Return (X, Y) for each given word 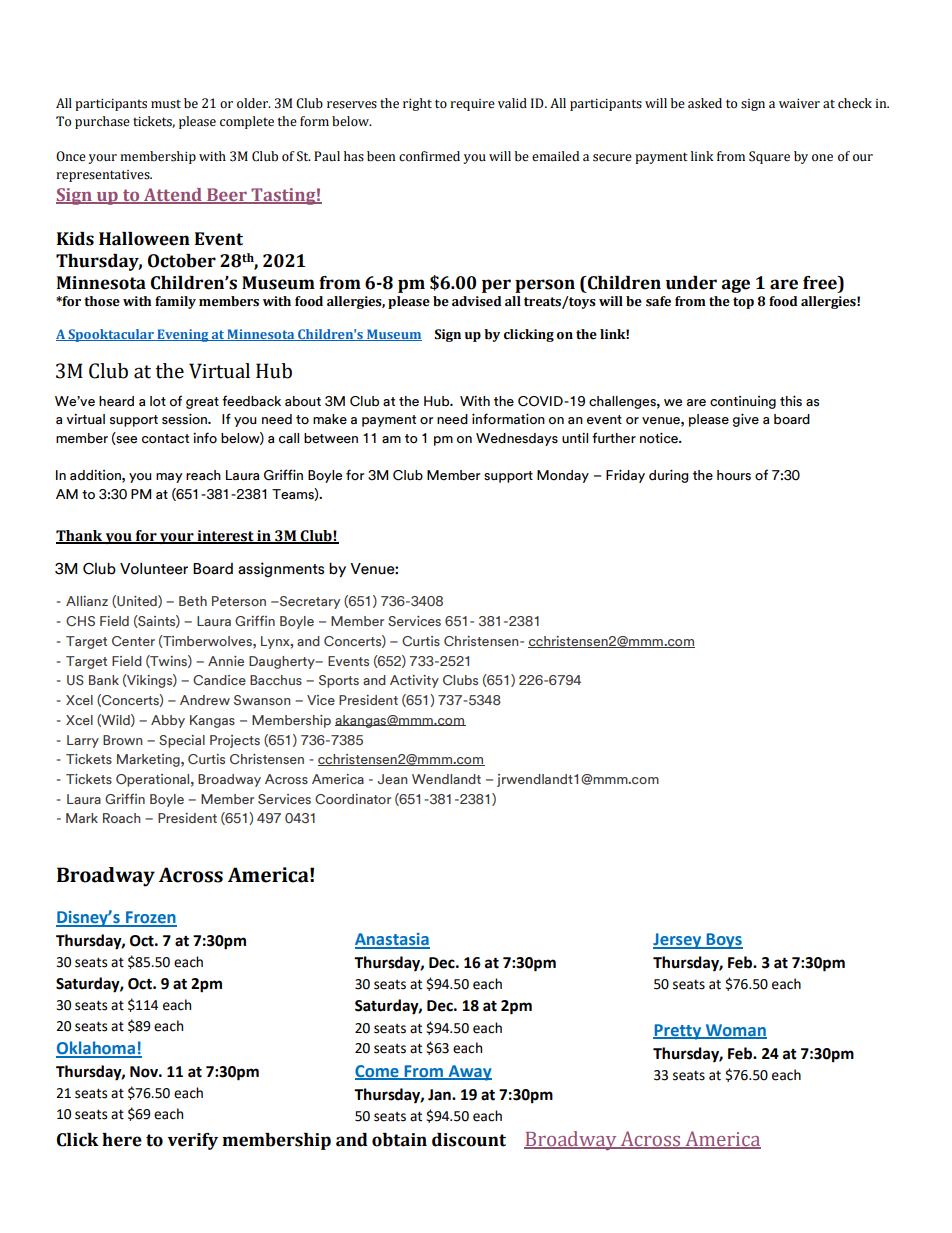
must (166, 104)
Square (769, 157)
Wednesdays (517, 439)
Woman (735, 1031)
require (472, 105)
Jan (440, 1095)
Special (182, 741)
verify (193, 1141)
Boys (723, 941)
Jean (392, 779)
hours (734, 475)
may (169, 478)
